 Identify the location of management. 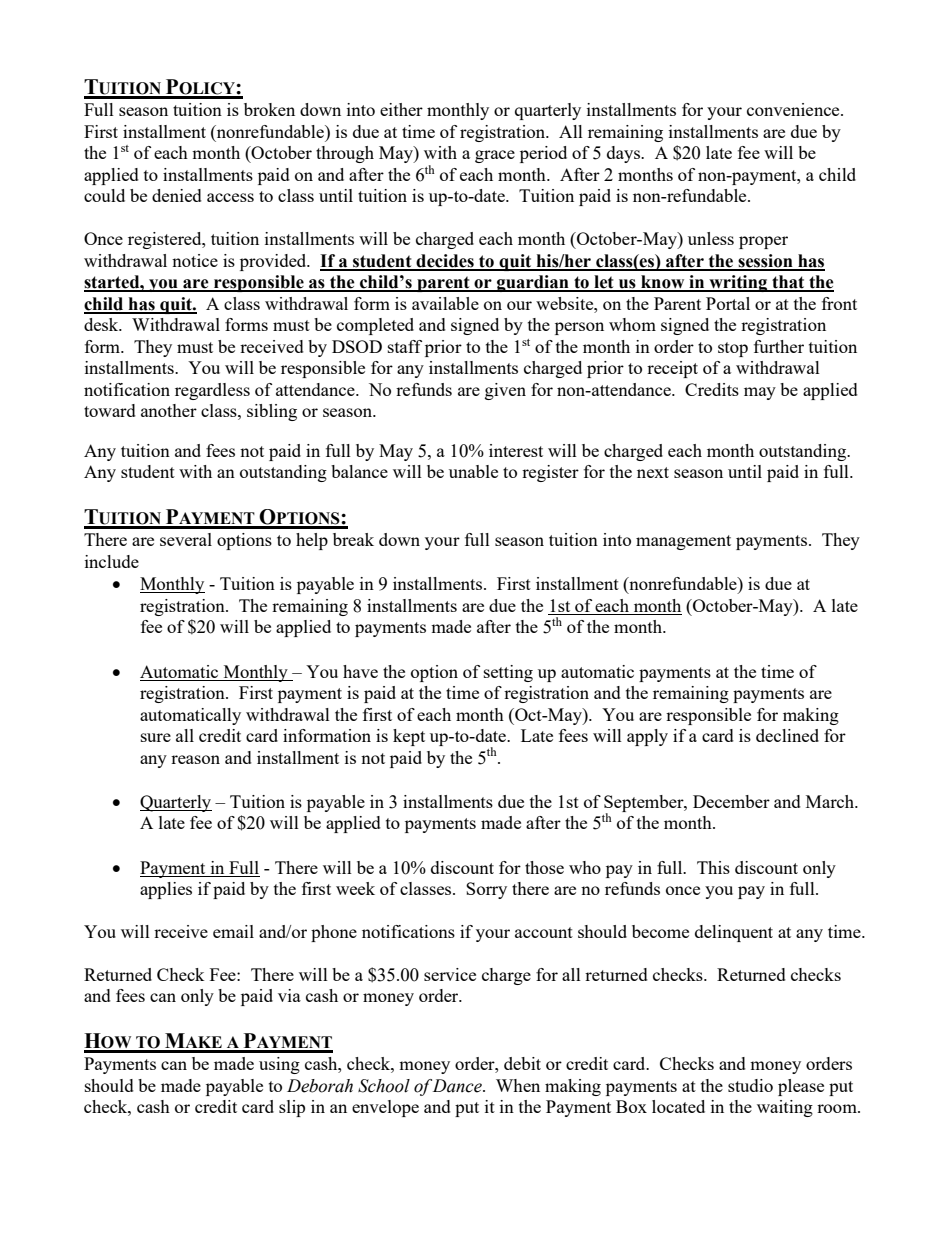
(683, 542).
